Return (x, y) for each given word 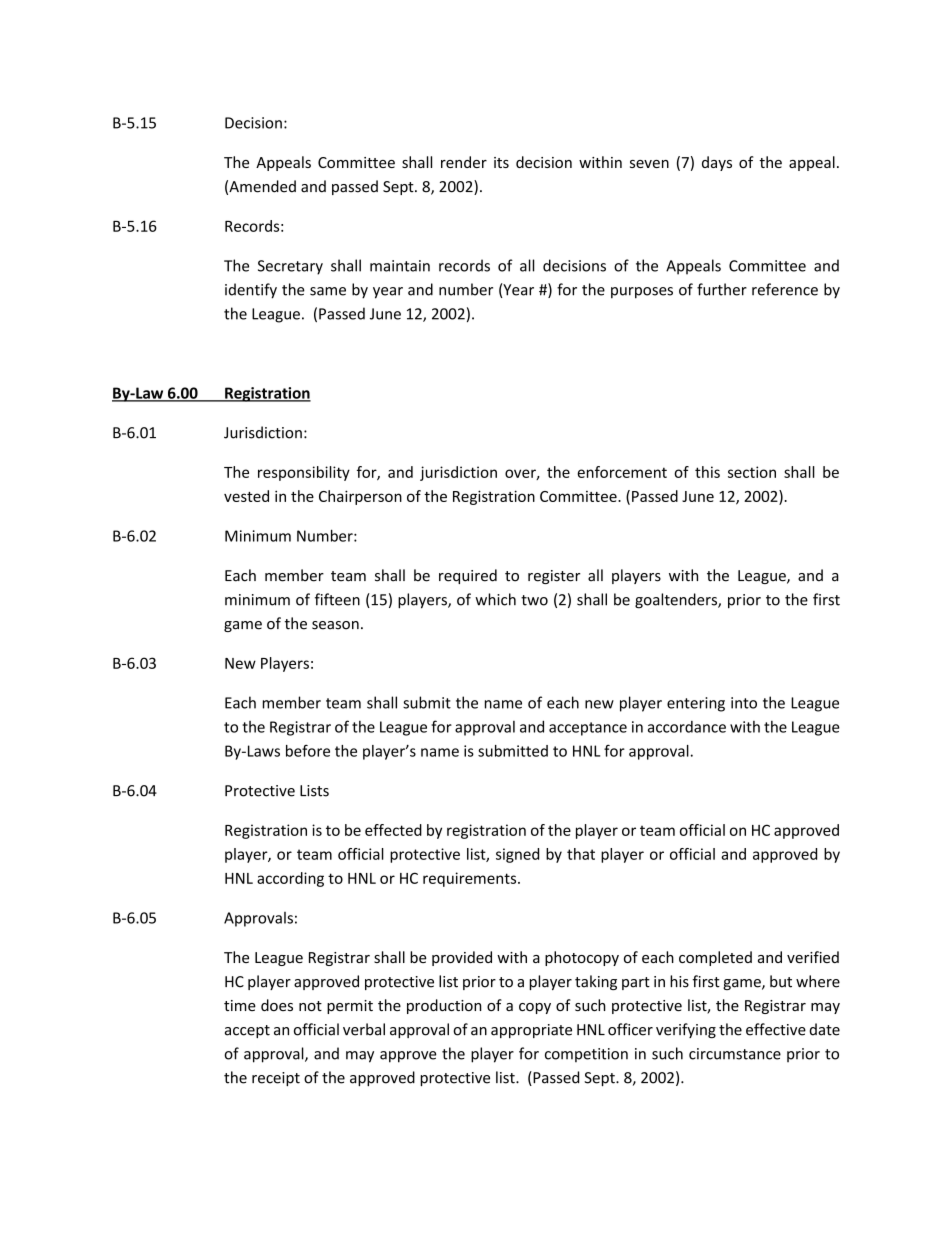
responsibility (304, 473)
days (717, 163)
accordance (687, 727)
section (752, 472)
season (335, 625)
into (744, 703)
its (501, 162)
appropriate (531, 1031)
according (290, 879)
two (534, 600)
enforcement (622, 472)
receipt (276, 1079)
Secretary (290, 267)
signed (517, 855)
